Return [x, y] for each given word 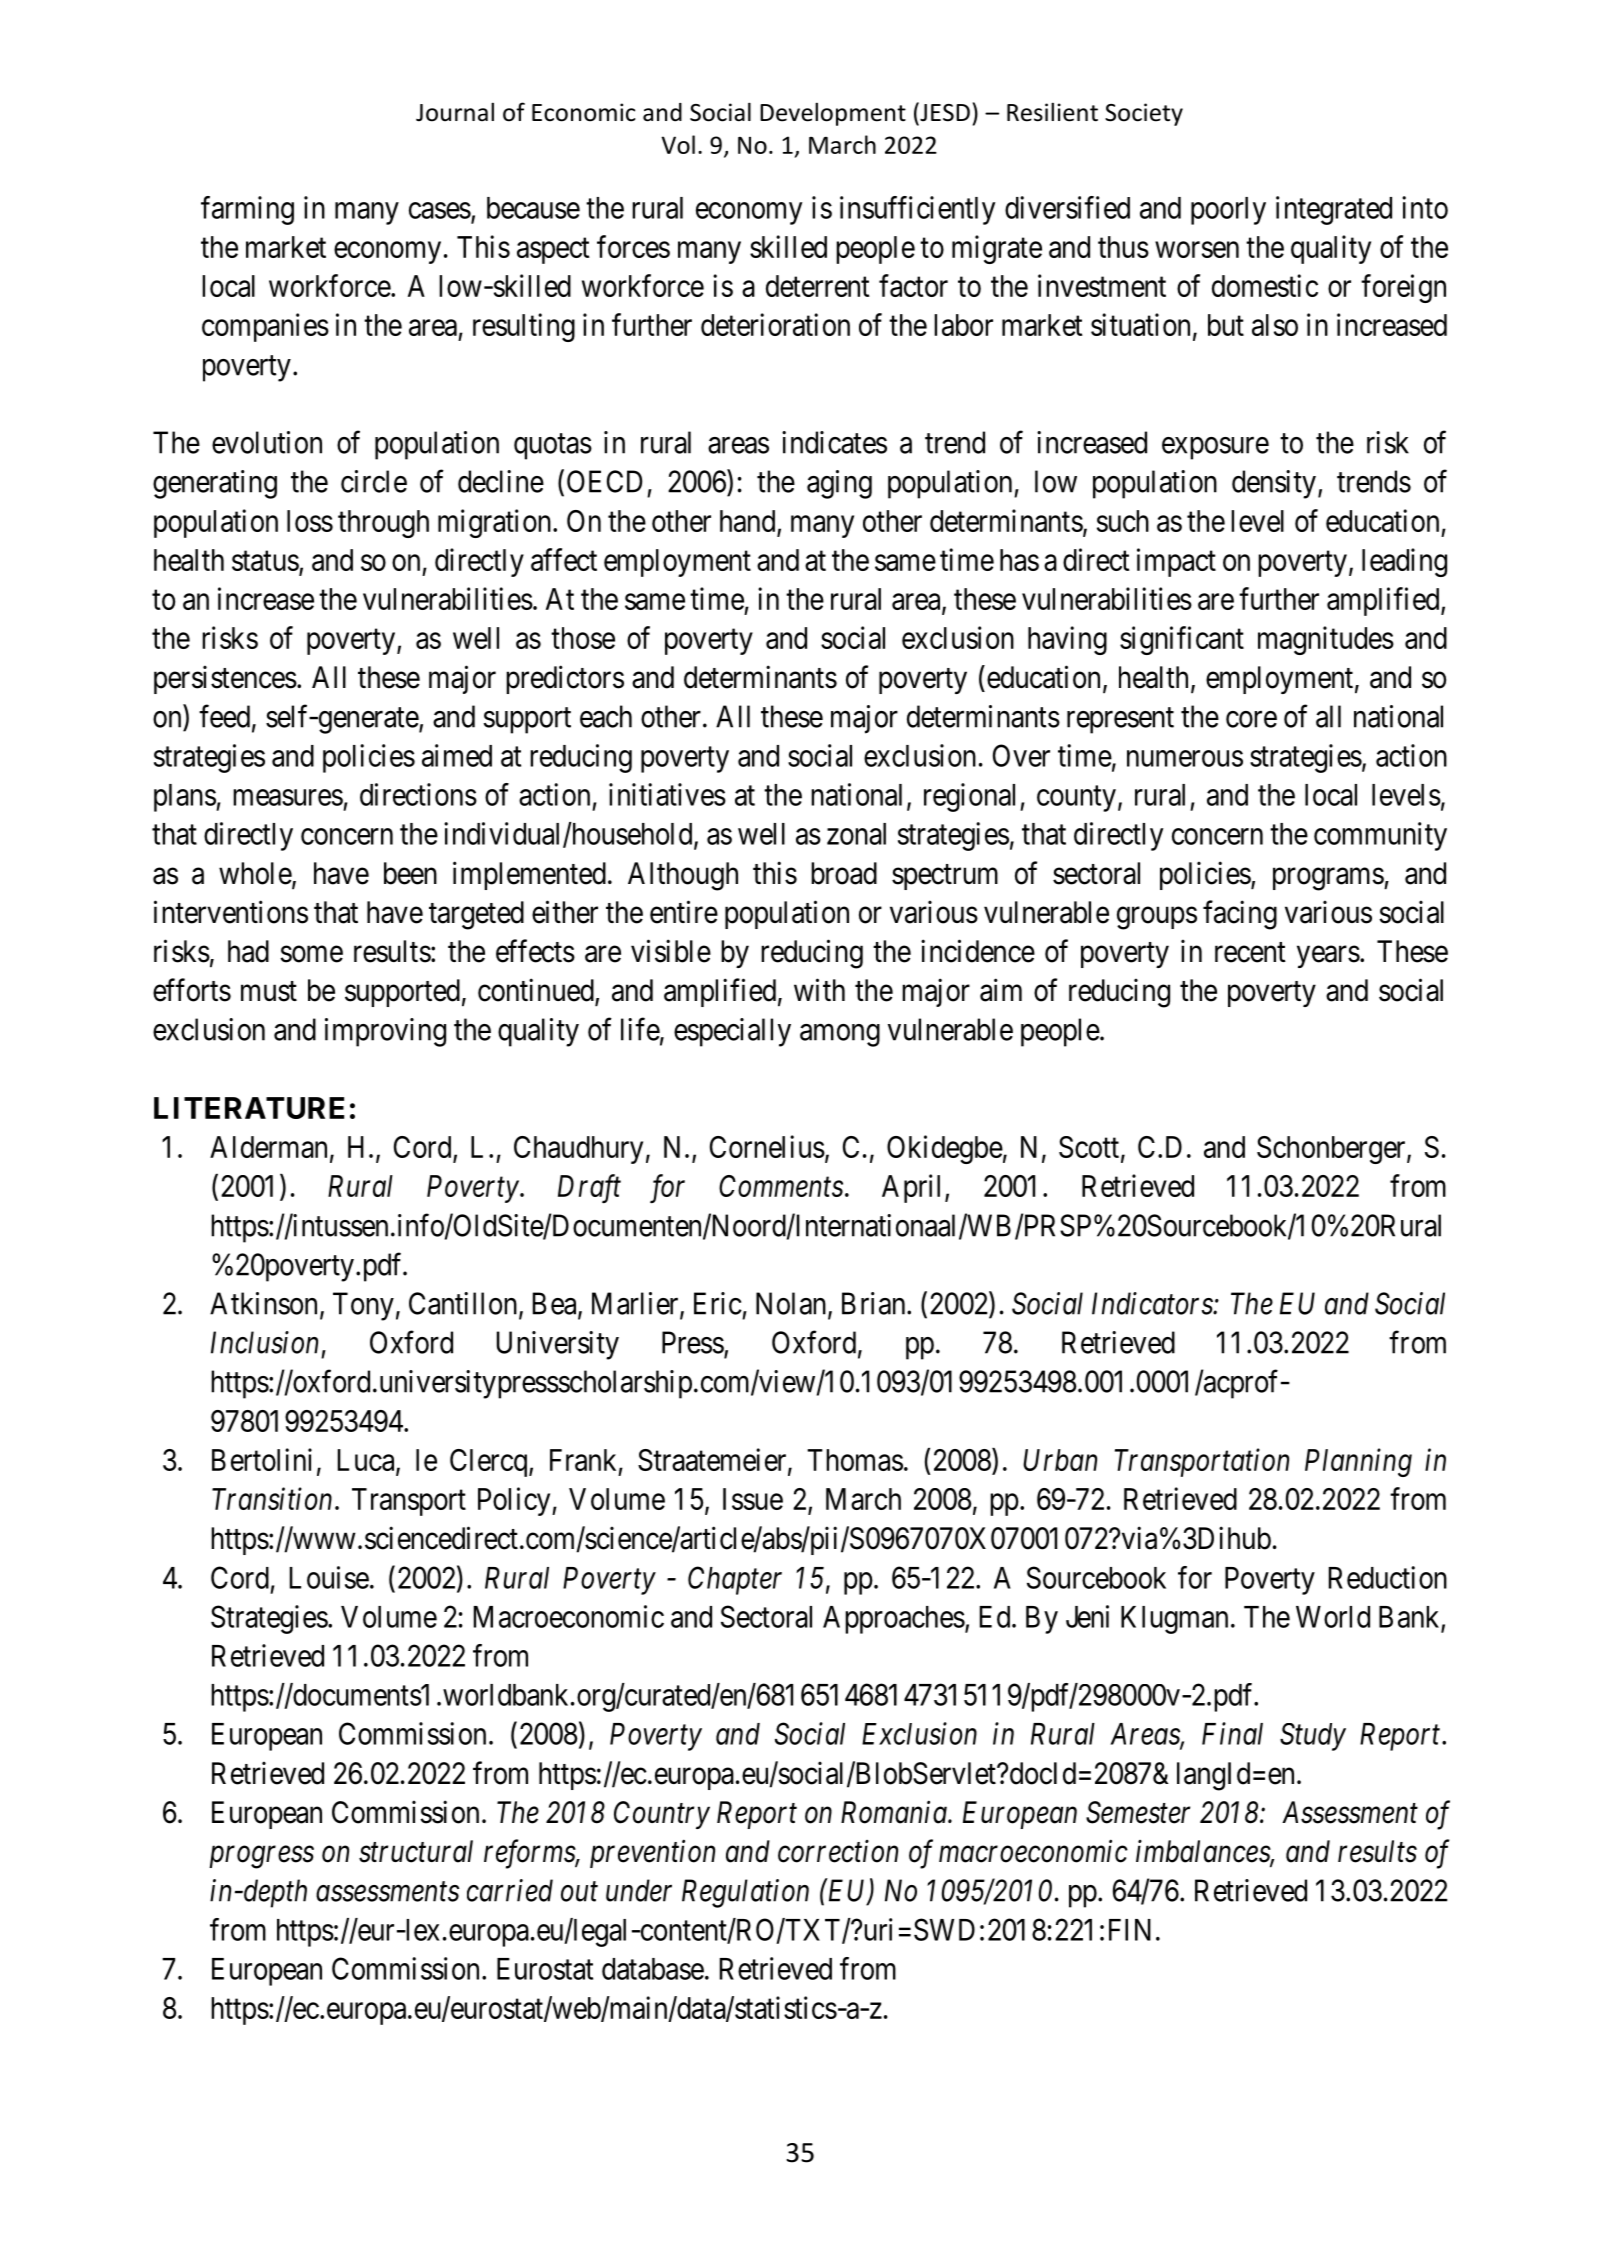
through [383, 524]
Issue [753, 1499]
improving [385, 1032]
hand [747, 521]
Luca [367, 1461]
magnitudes [1326, 640]
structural [416, 1851]
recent [1250, 952]
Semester [1138, 1812]
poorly [1228, 211]
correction [838, 1851]
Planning [1358, 1462]
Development [833, 114]
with [819, 989]
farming [247, 210]
